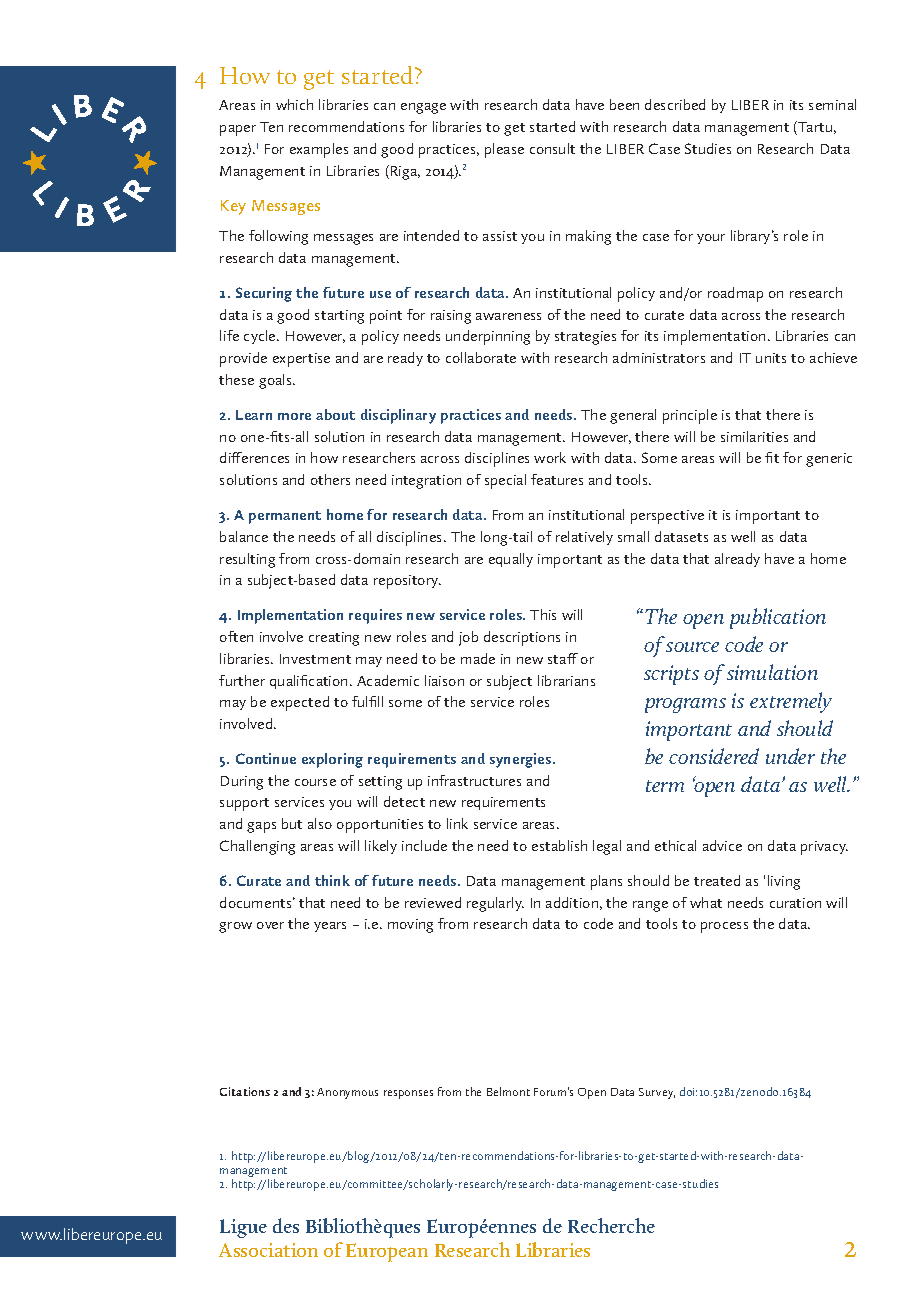  Describe the element at coordinates (832, 104) in the image. I see `seminal` at that location.
